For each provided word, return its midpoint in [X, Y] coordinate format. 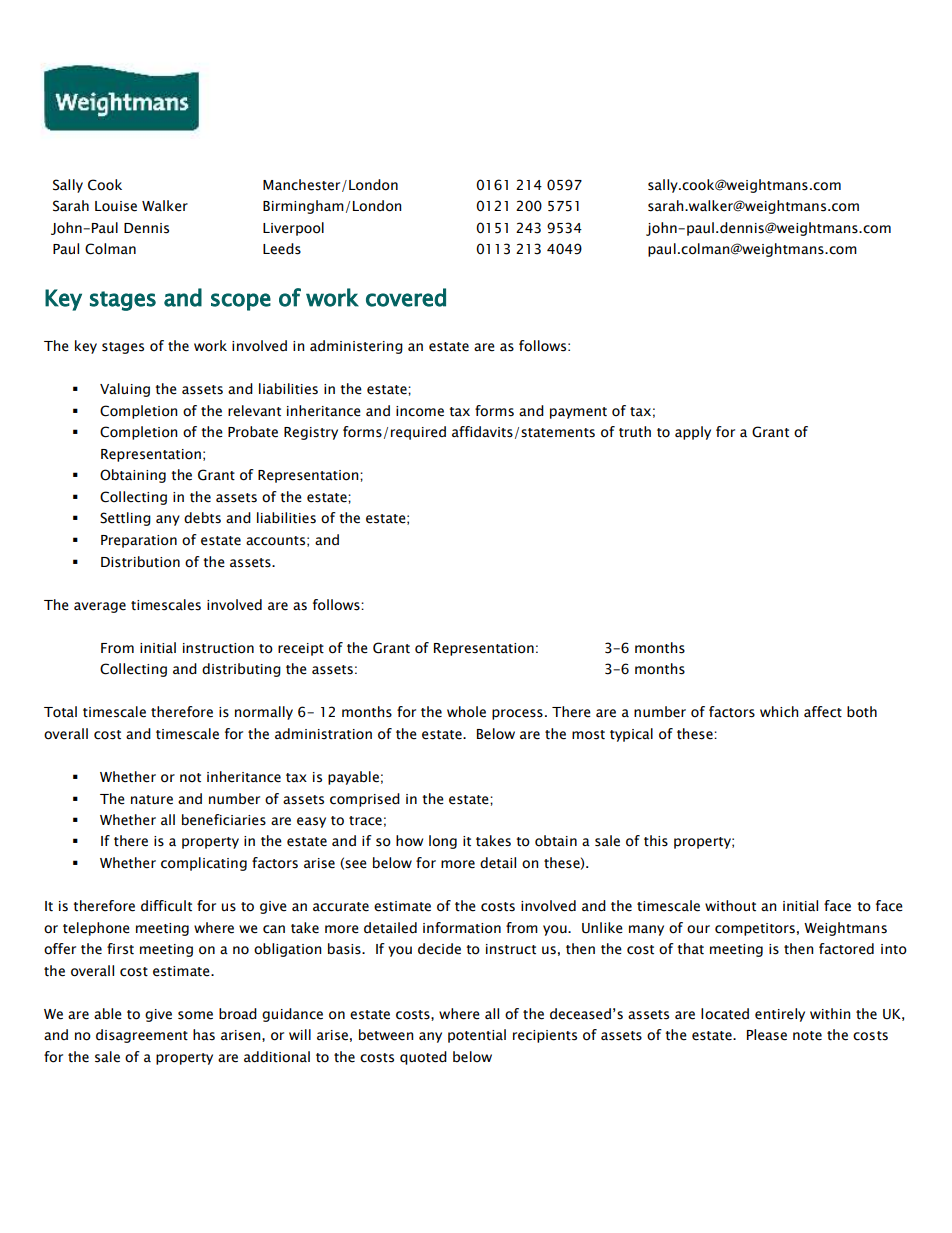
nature [152, 800]
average [100, 607]
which [779, 711]
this [656, 841]
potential [477, 1036]
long [443, 842]
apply [693, 433]
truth [635, 432]
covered [406, 297]
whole [466, 712]
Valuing [125, 390]
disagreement [142, 1036]
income [420, 411]
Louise [116, 206]
